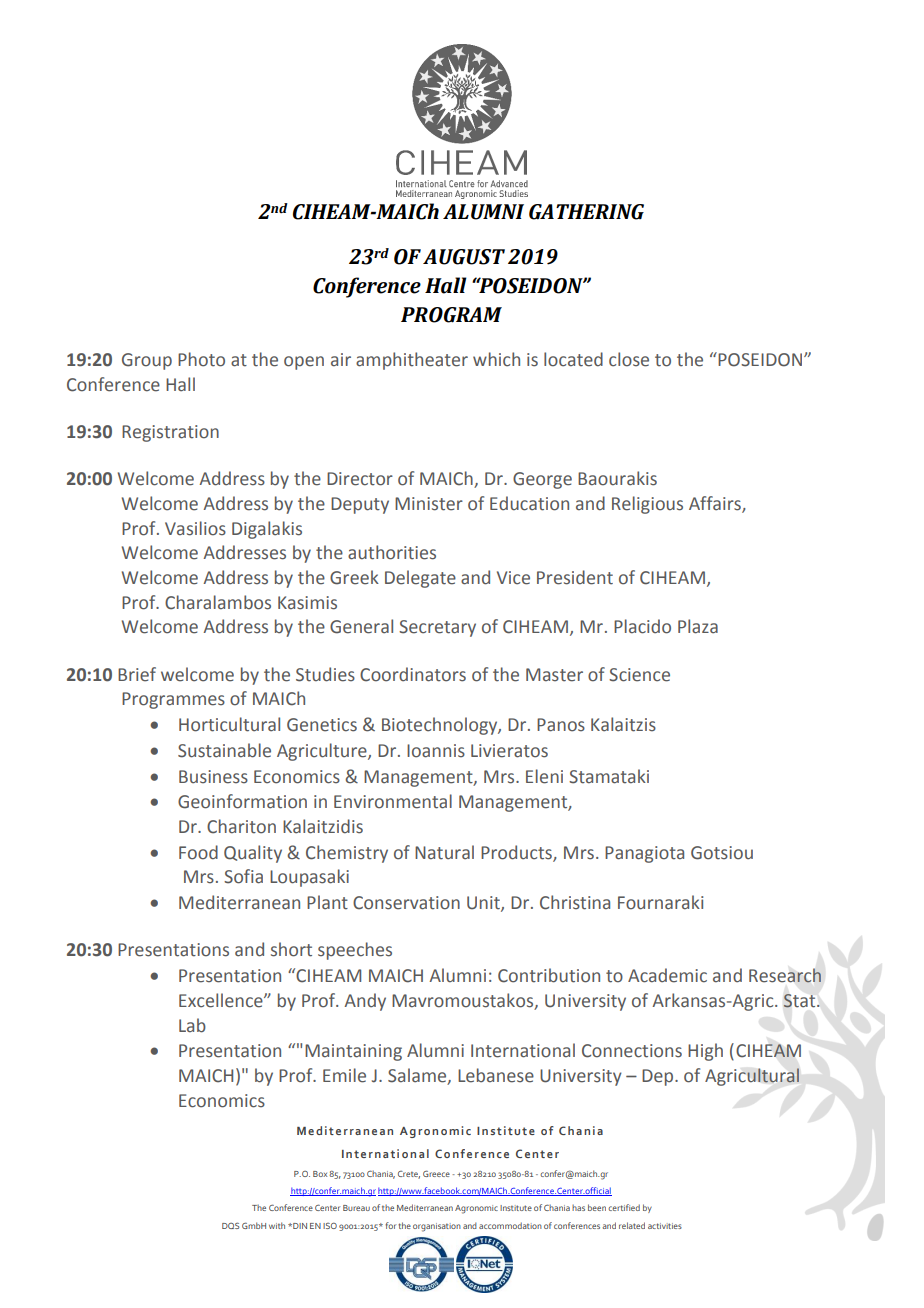 This screenshot has height=1308, width=924. What do you see at coordinates (586, 212) in the screenshot?
I see `GATHERING` at bounding box center [586, 212].
